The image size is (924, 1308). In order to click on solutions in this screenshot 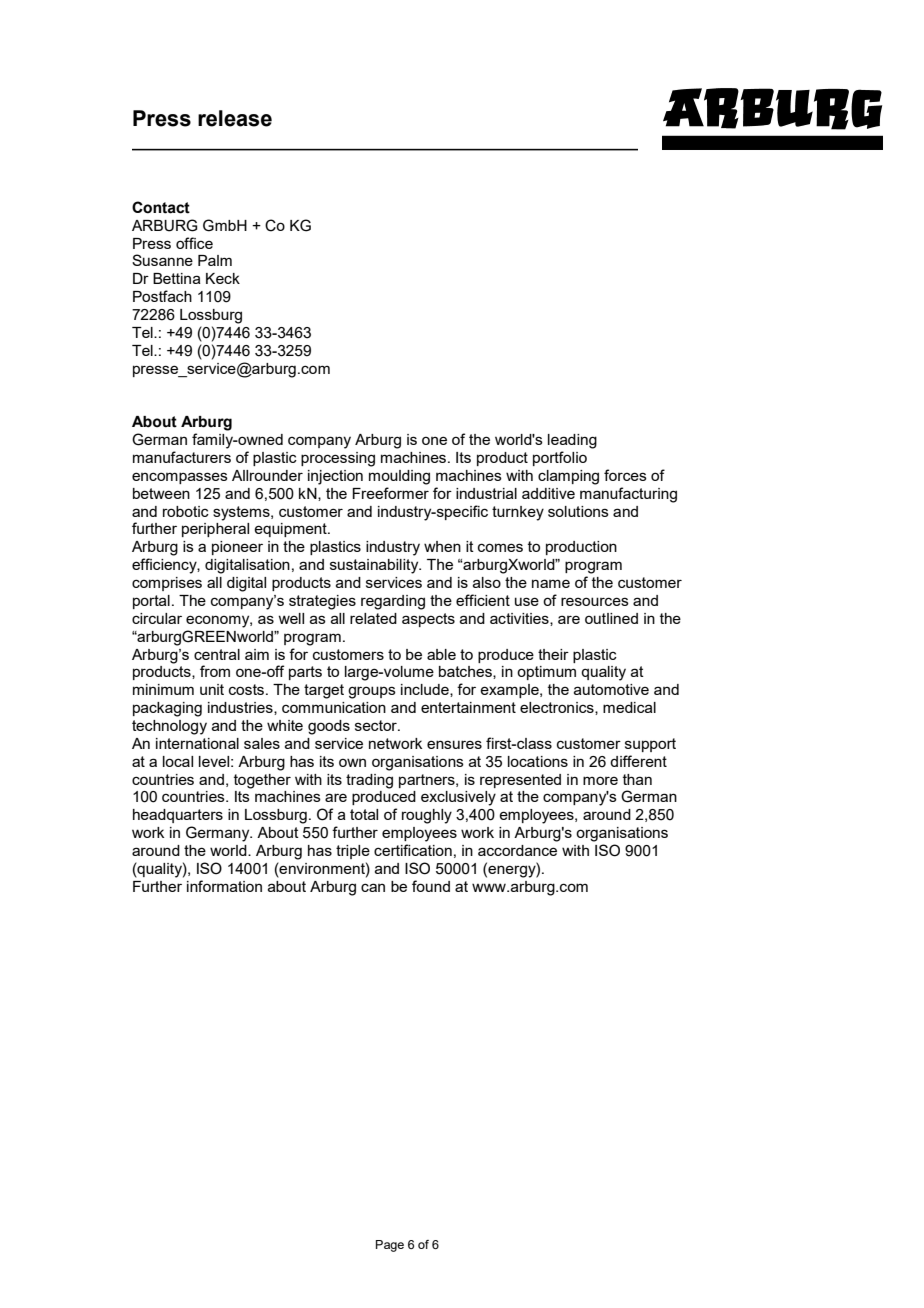, I will do `click(578, 511)`.
